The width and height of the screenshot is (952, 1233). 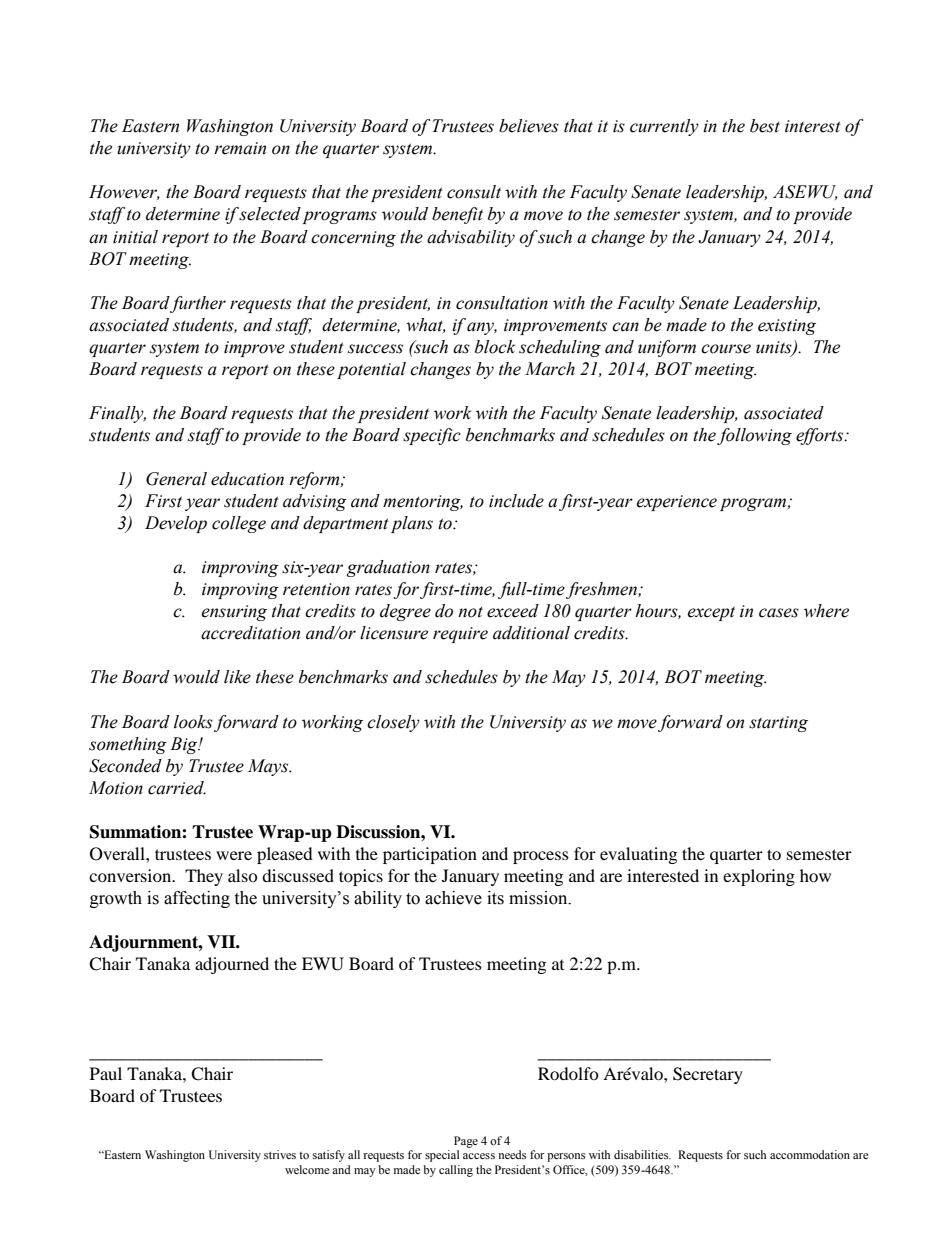 What do you see at coordinates (430, 855) in the screenshot?
I see `participation` at bounding box center [430, 855].
